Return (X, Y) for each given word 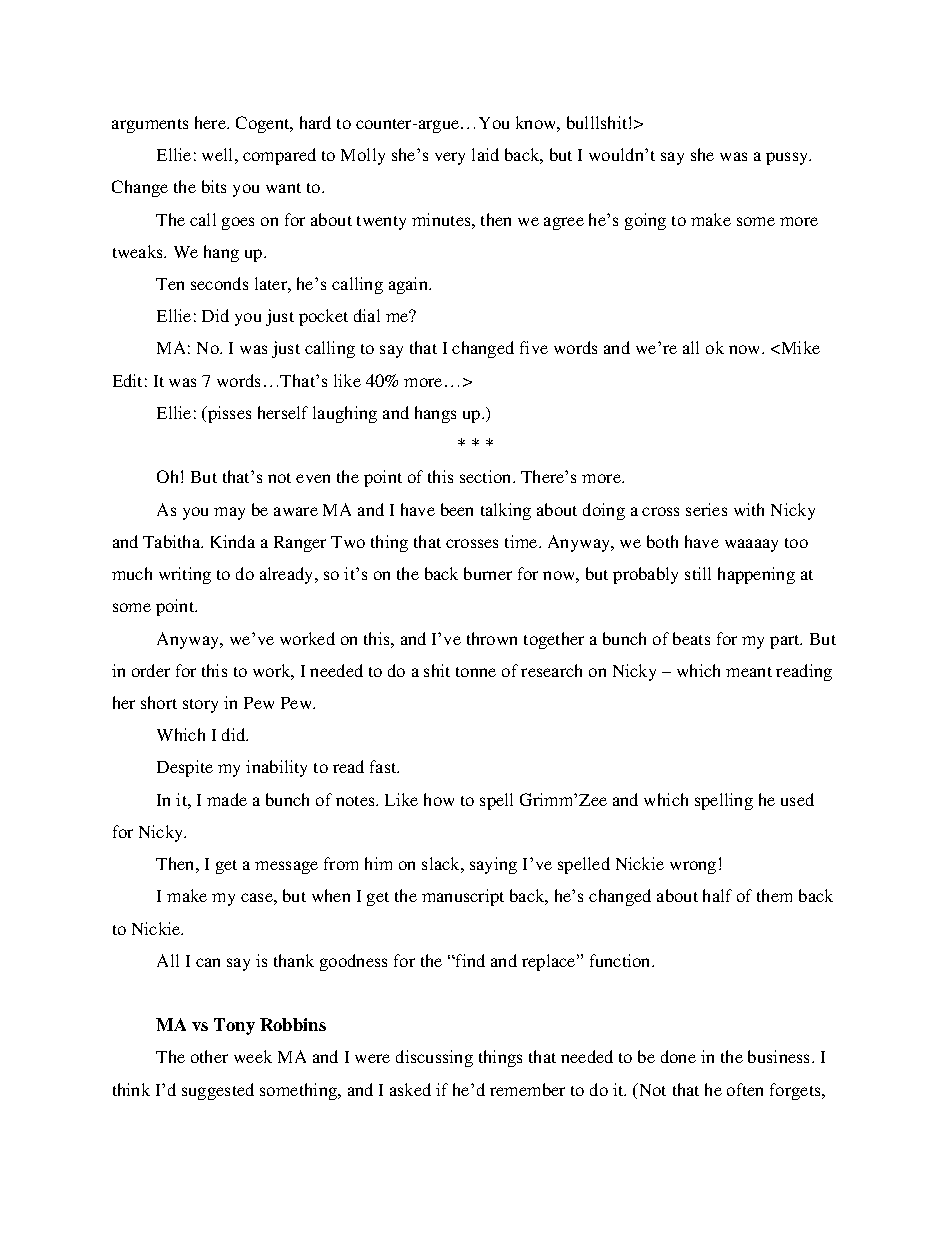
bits (214, 186)
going (645, 221)
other (209, 1056)
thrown (492, 638)
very (450, 158)
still (698, 573)
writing (185, 575)
